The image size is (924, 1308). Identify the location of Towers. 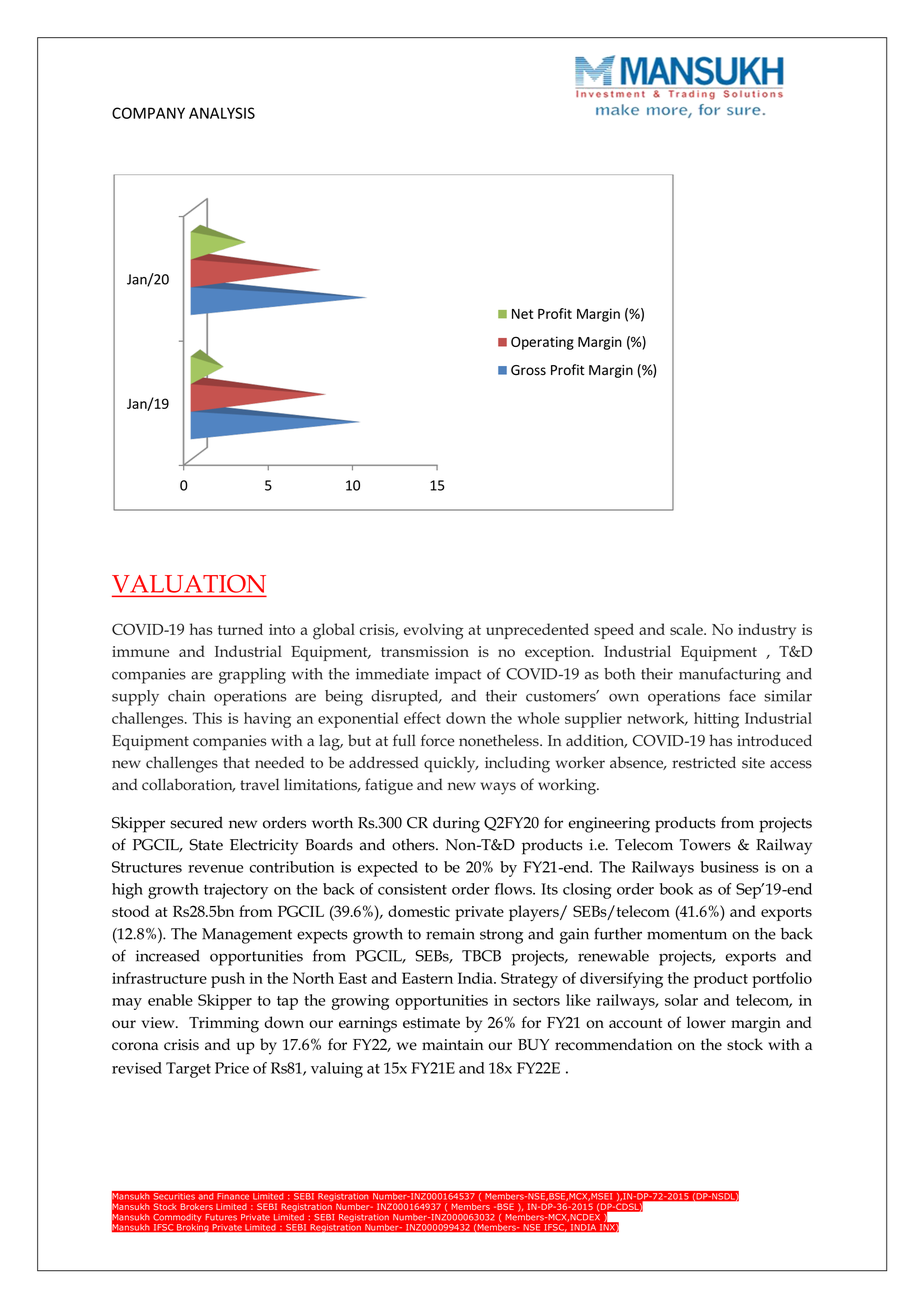
(705, 845).
